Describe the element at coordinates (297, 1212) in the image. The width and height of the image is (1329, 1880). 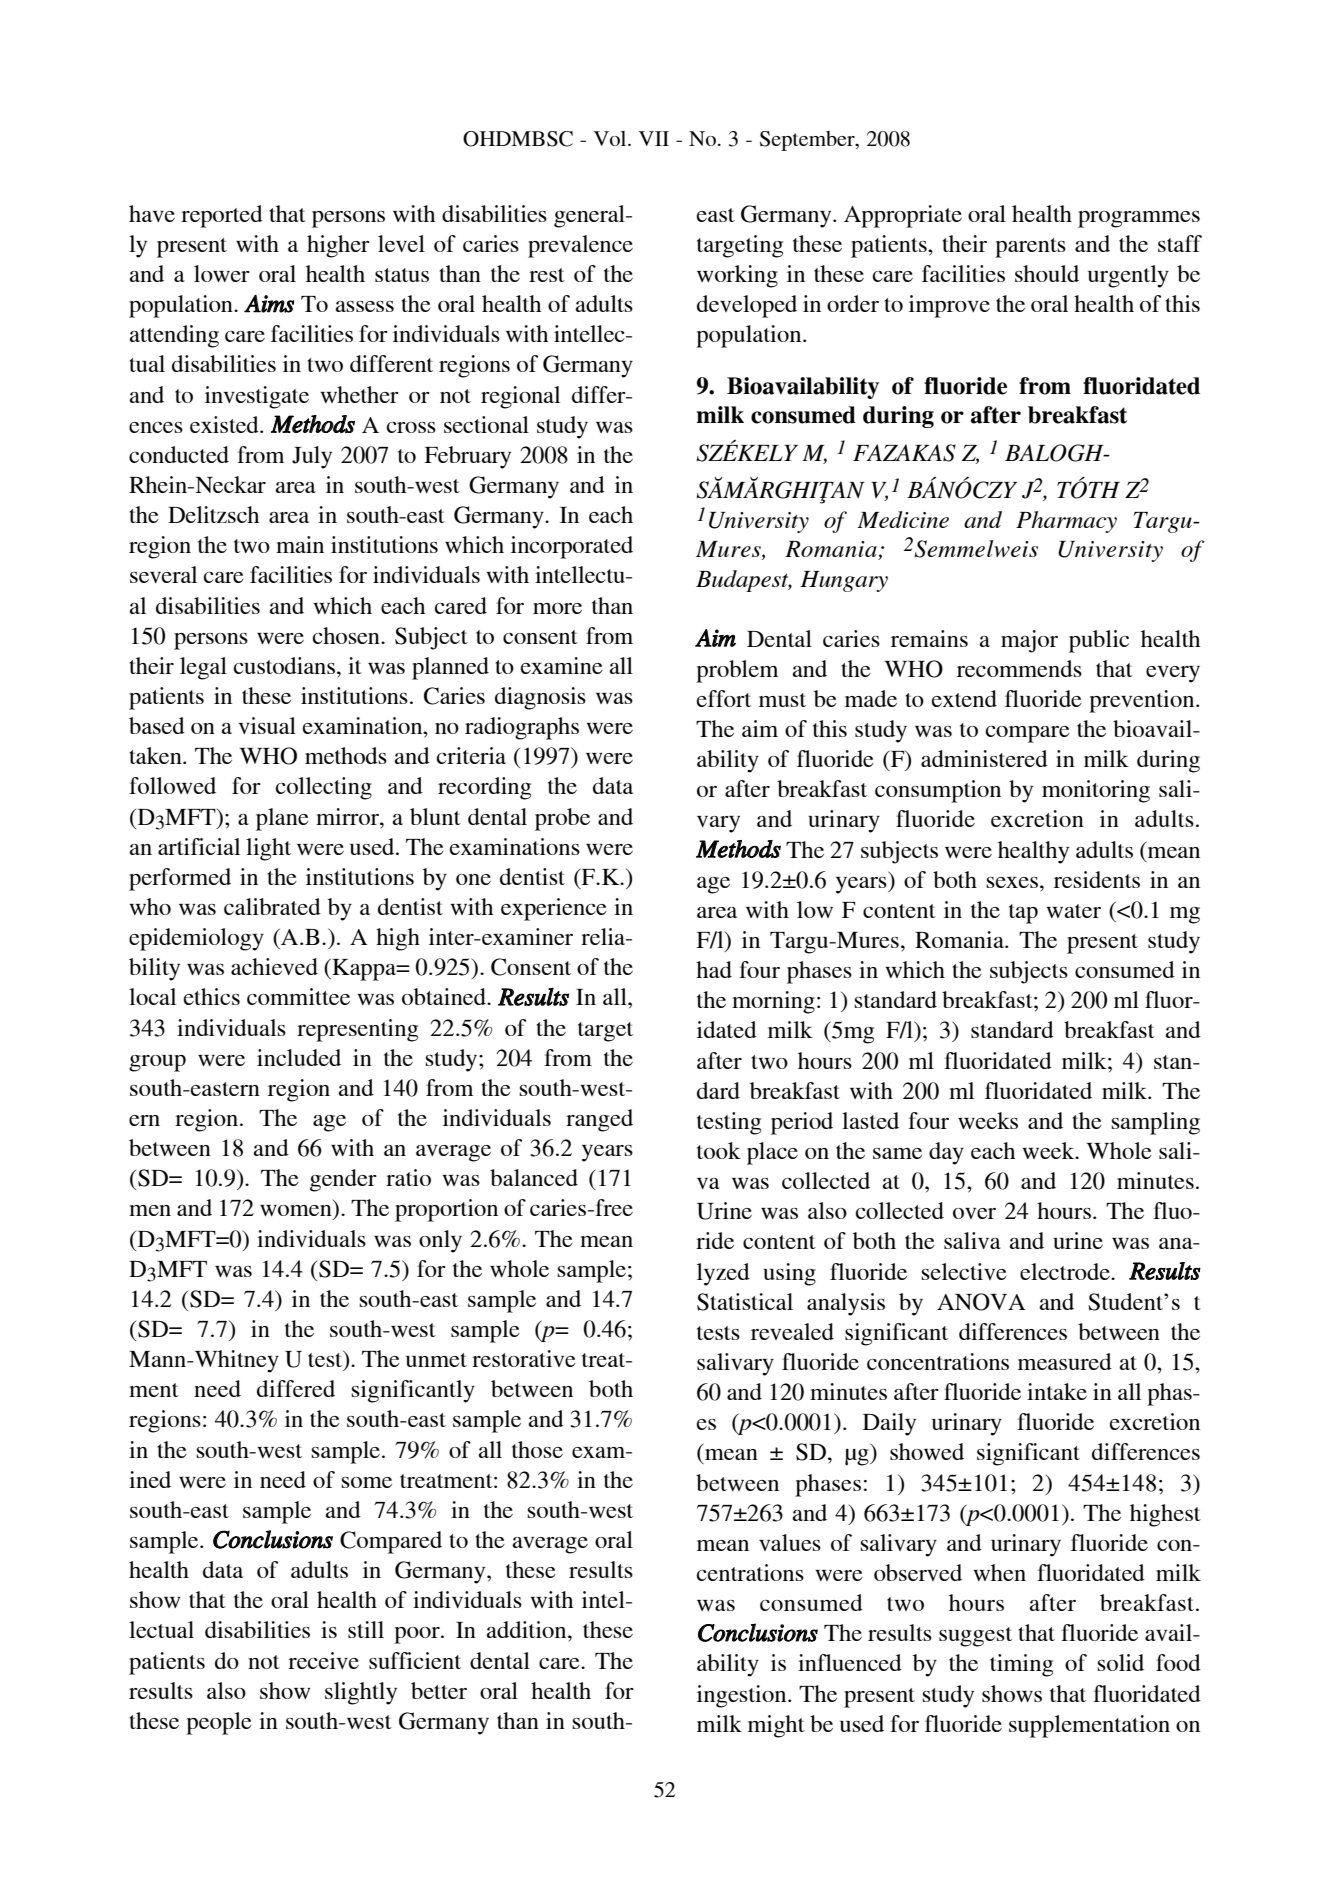
I see `women` at that location.
